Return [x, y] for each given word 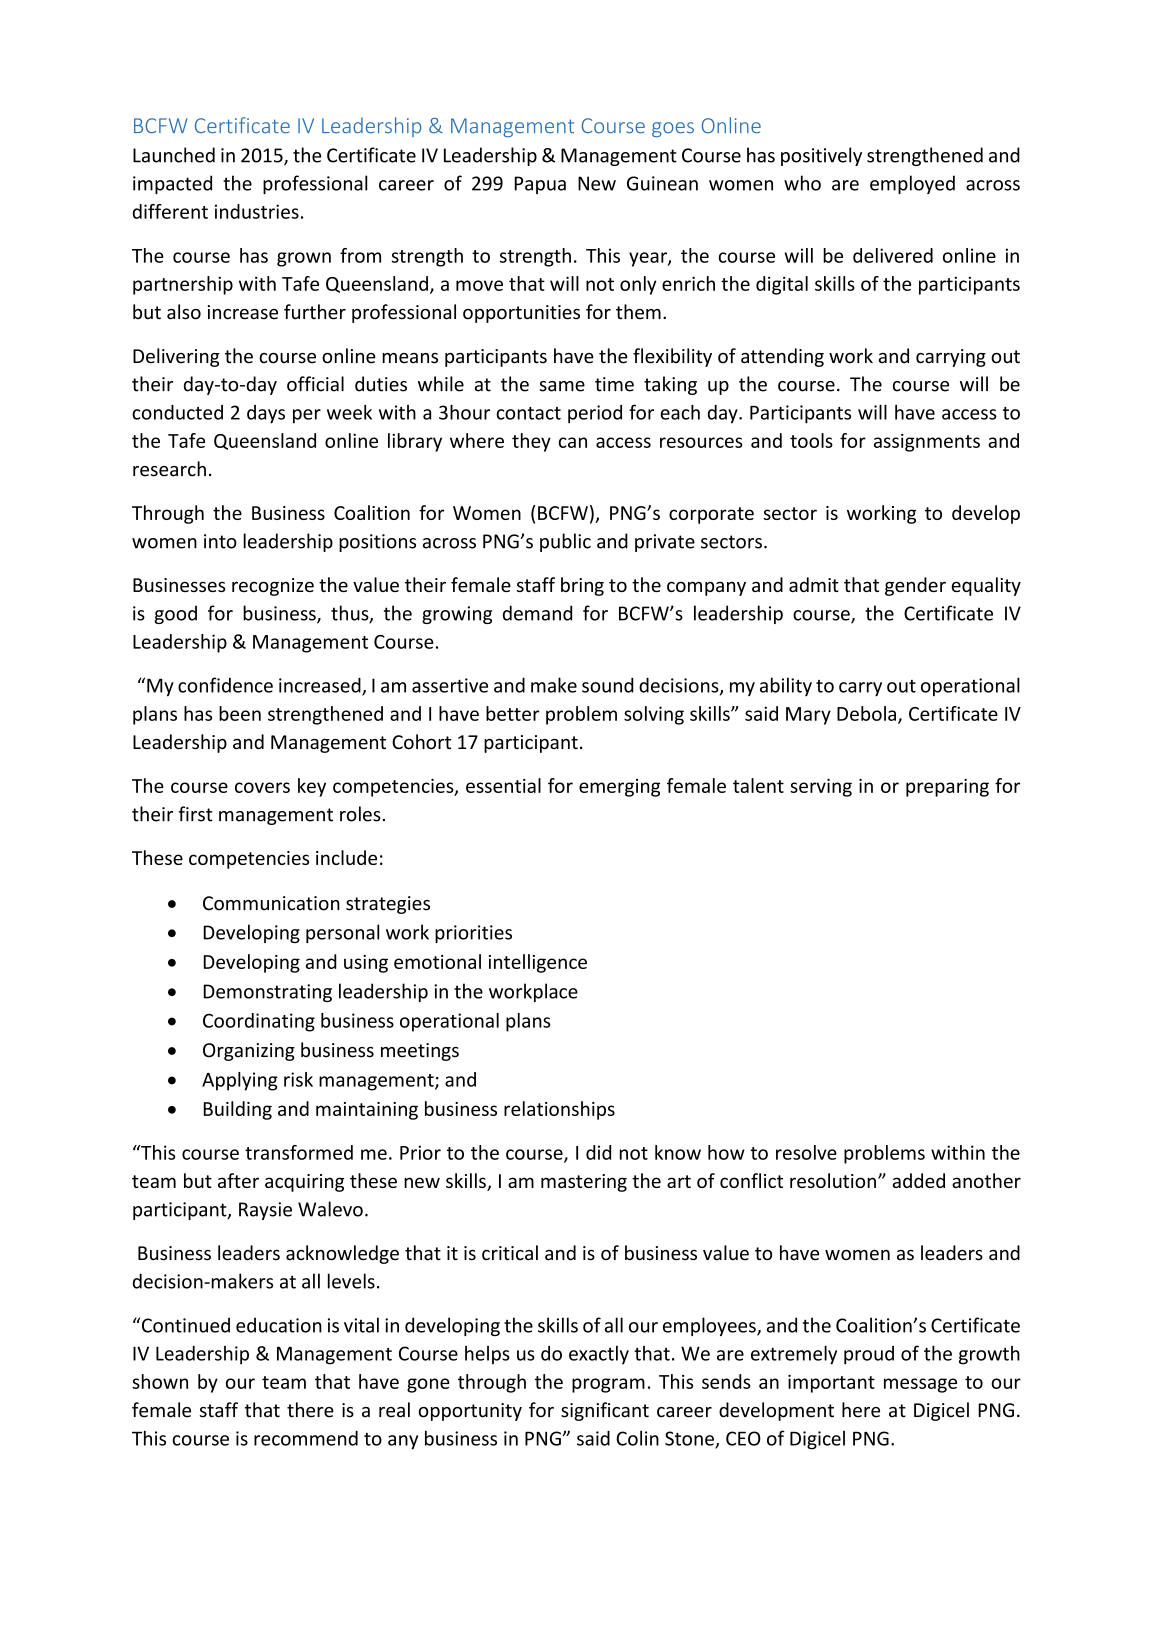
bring [582, 586]
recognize [273, 587]
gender [915, 586]
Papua [540, 185]
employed [912, 184]
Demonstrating [268, 993]
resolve [806, 1152]
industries [257, 211]
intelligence [538, 963]
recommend [306, 1438]
